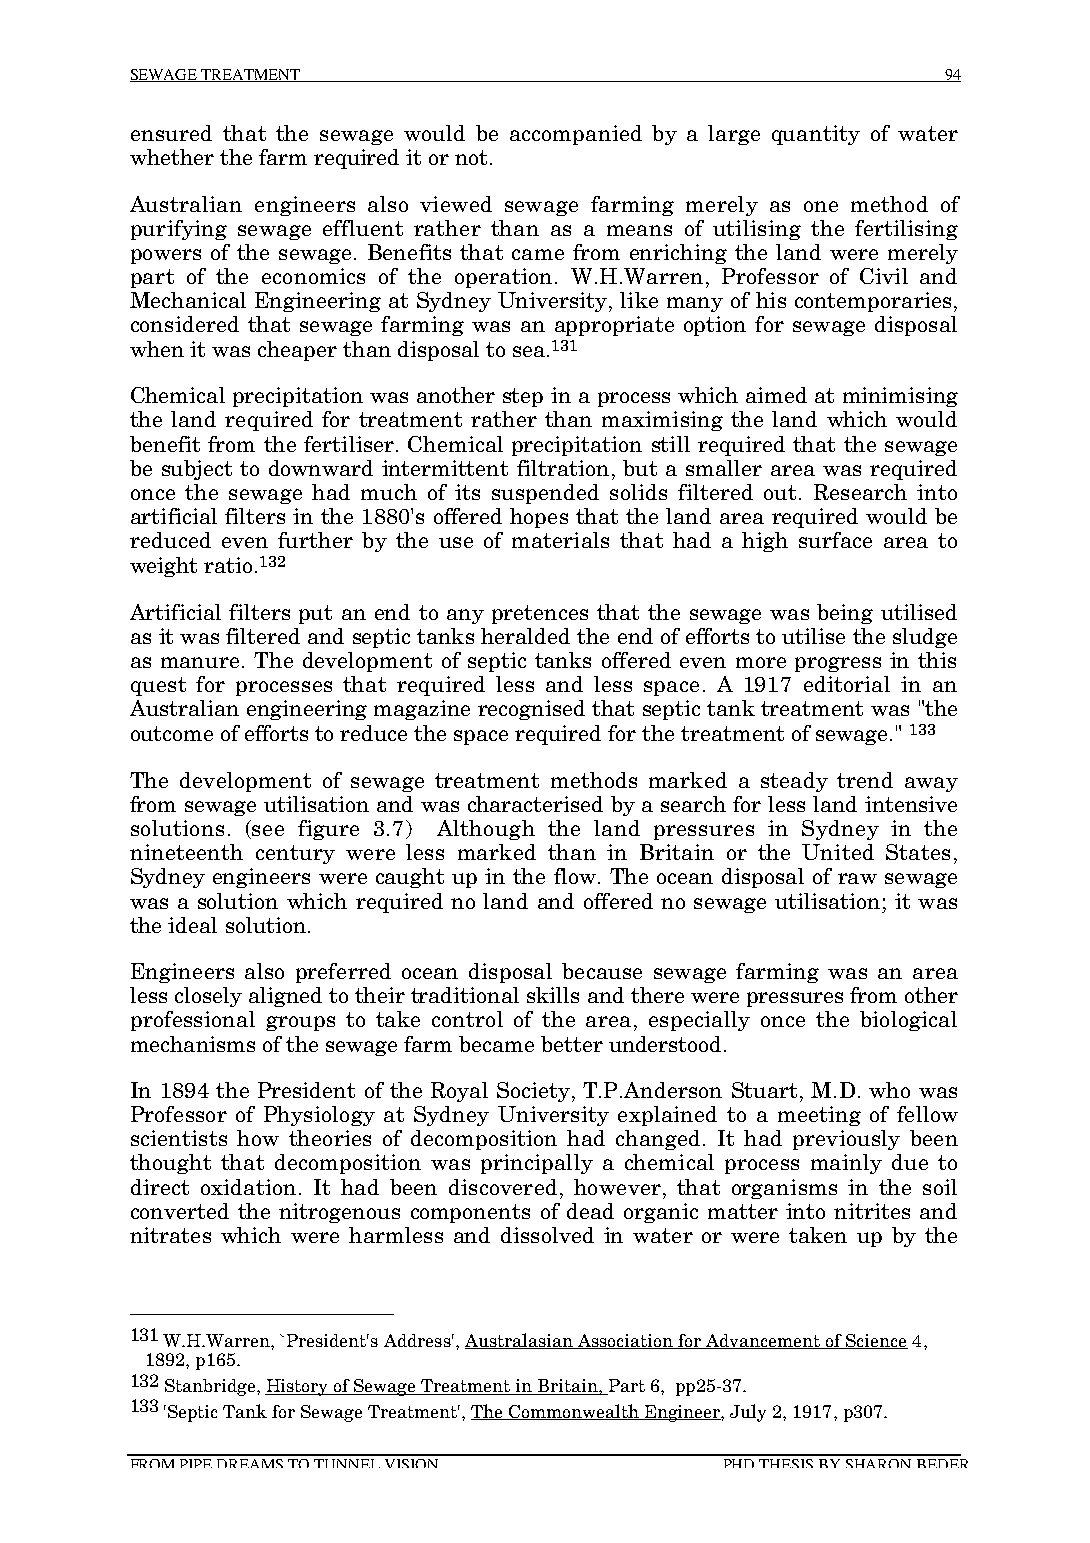  What do you see at coordinates (268, 830) in the image?
I see `see` at bounding box center [268, 830].
